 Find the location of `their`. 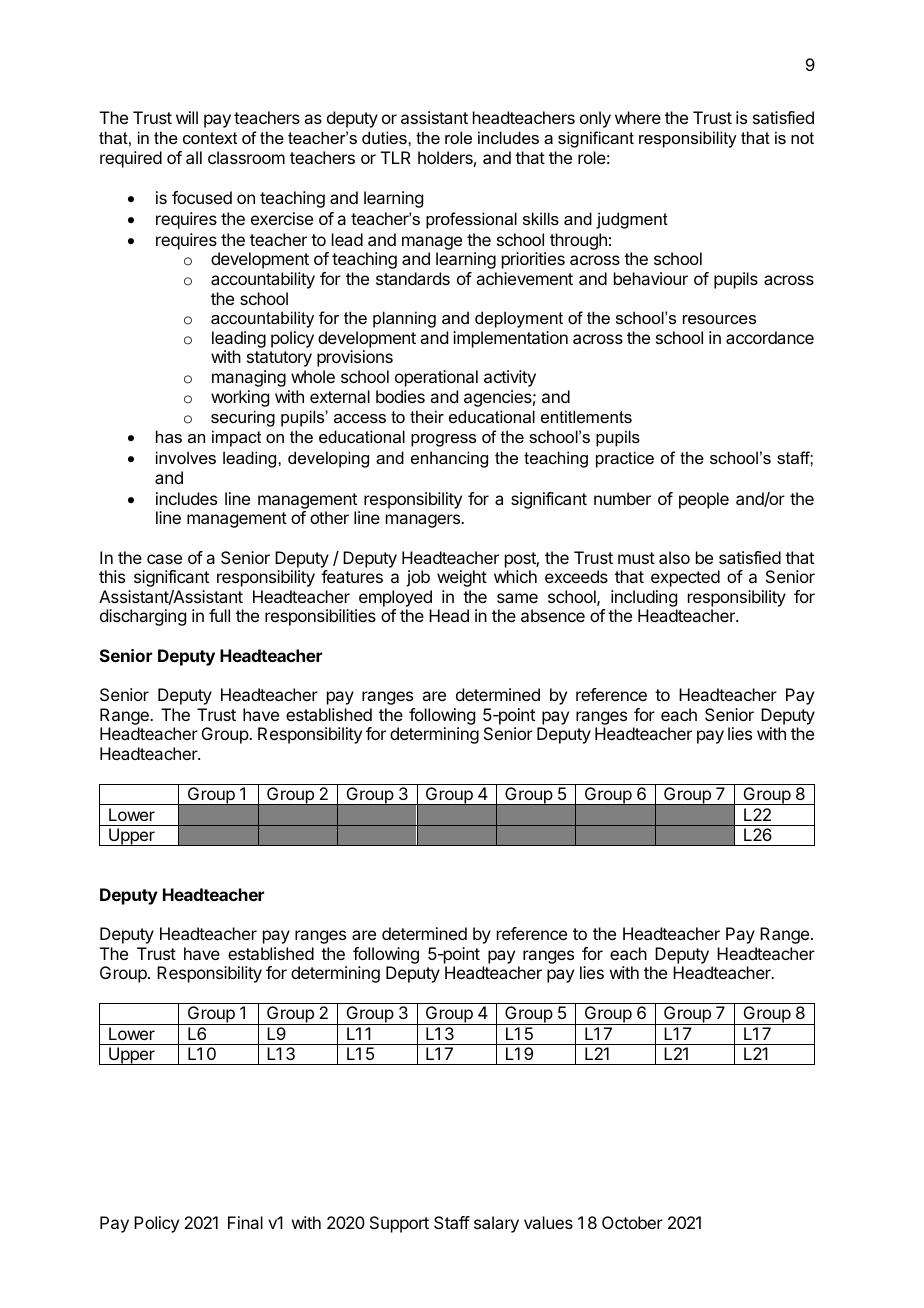

their is located at coordinates (427, 416).
